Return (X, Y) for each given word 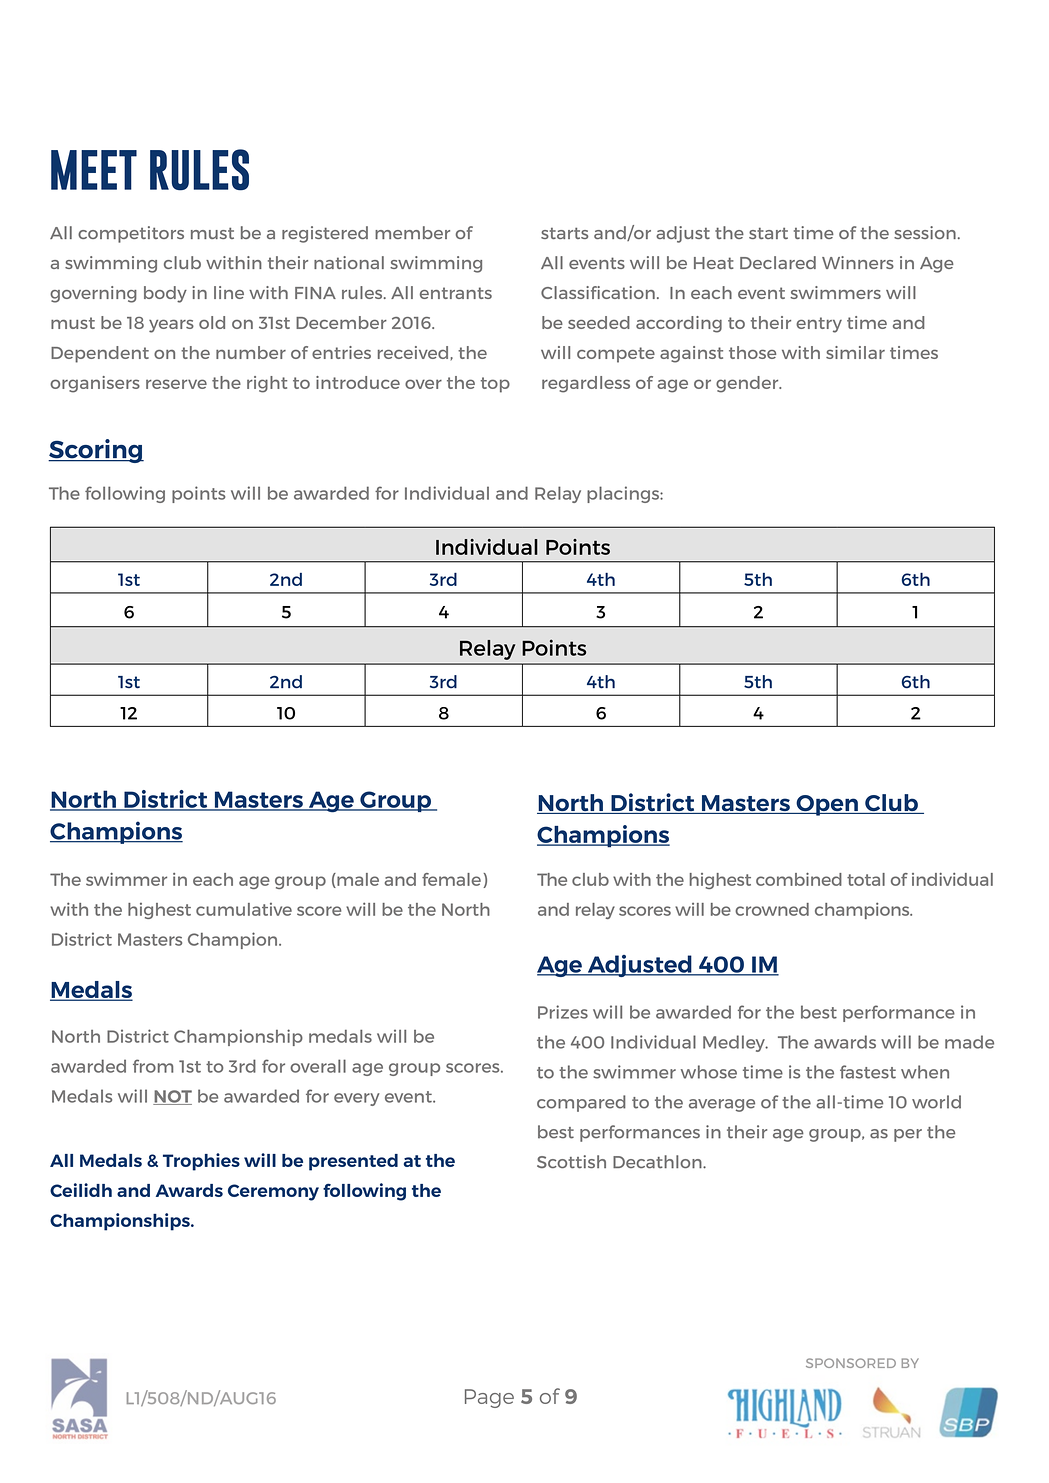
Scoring (96, 451)
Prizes (563, 1012)
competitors (131, 234)
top (495, 385)
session (925, 232)
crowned (772, 909)
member (412, 232)
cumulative (244, 909)
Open (827, 805)
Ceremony (273, 1192)
